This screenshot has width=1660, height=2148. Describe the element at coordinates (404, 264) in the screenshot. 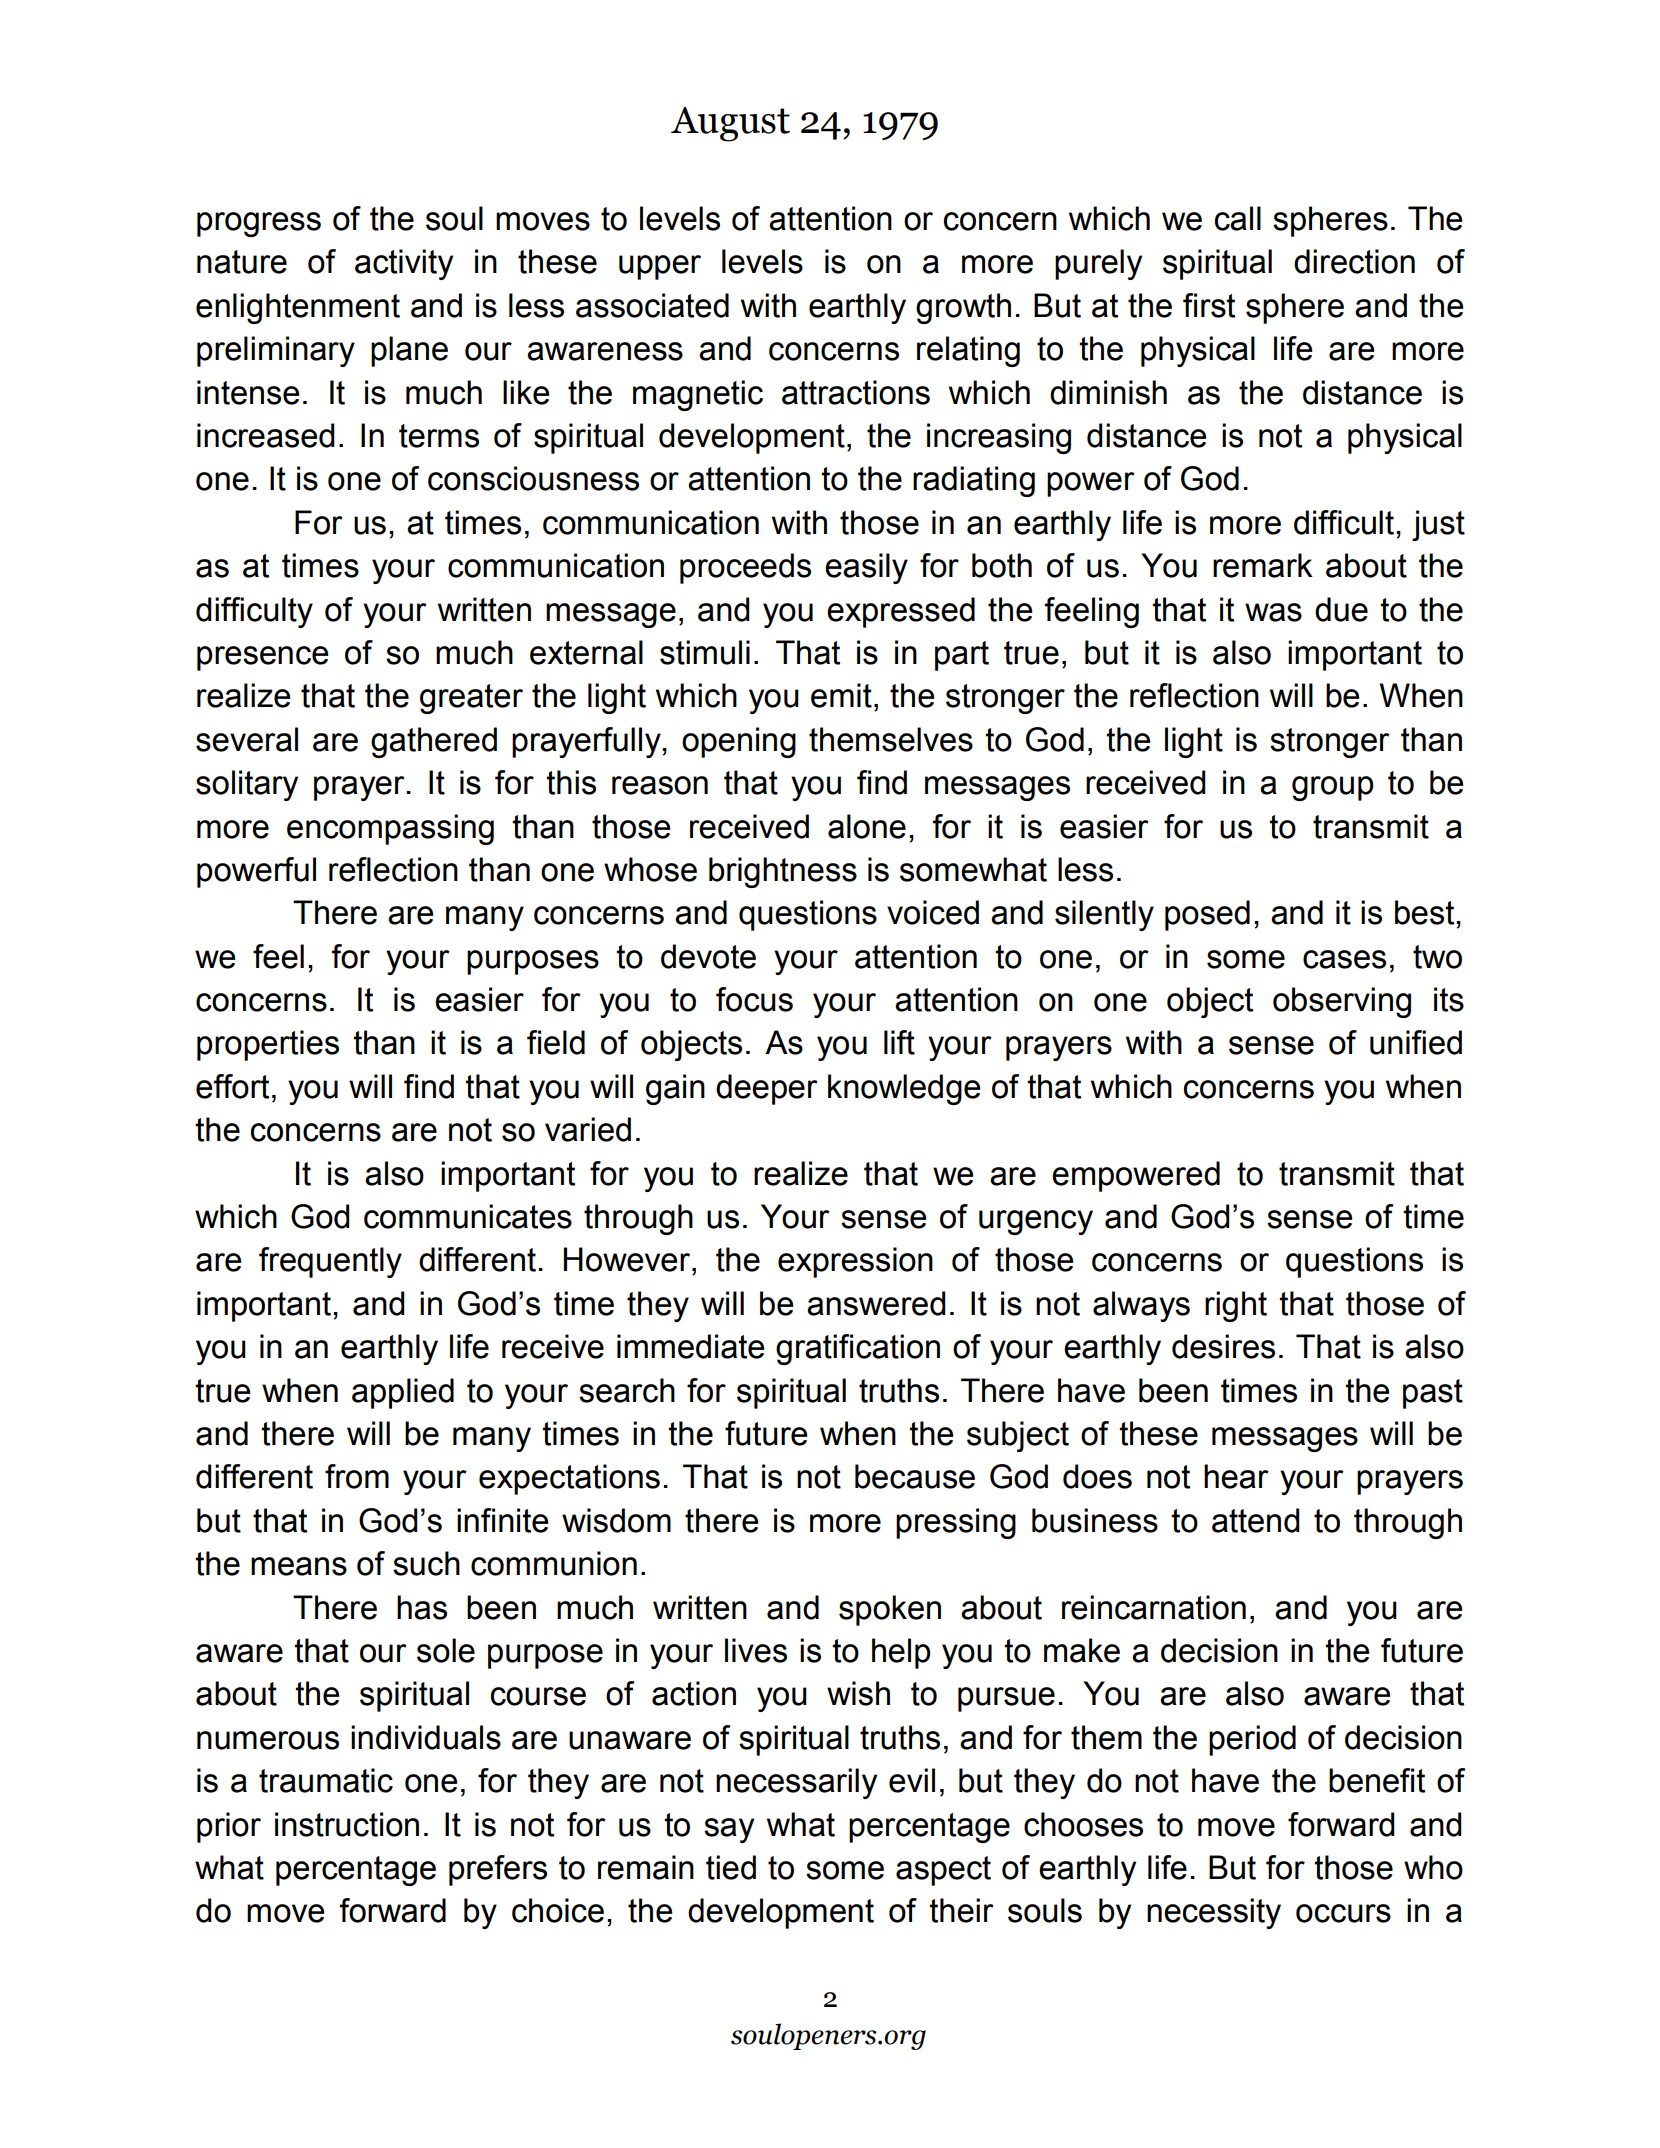

I see `activity` at that location.
